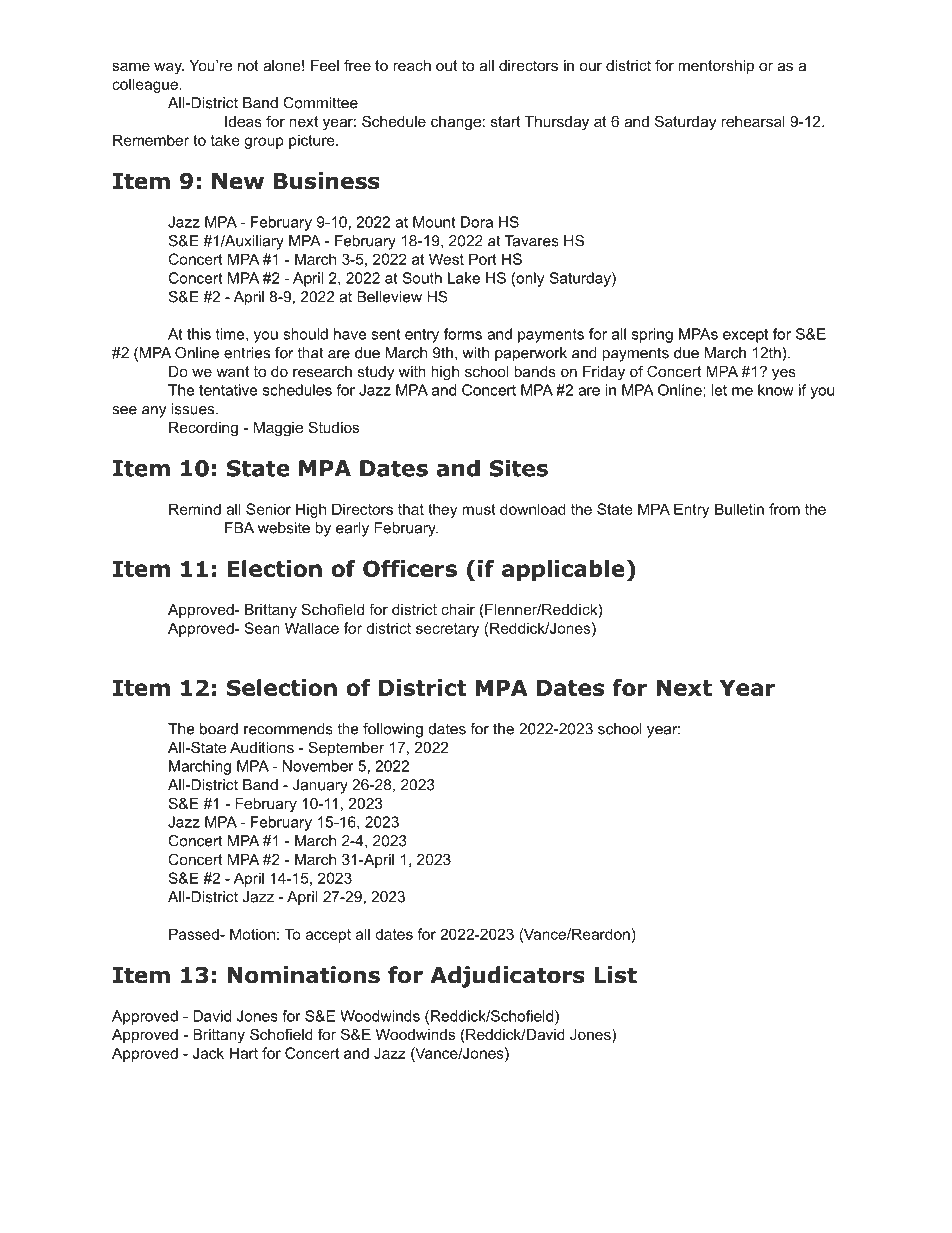 The width and height of the screenshot is (952, 1233). Describe the element at coordinates (456, 123) in the screenshot. I see `change` at that location.
